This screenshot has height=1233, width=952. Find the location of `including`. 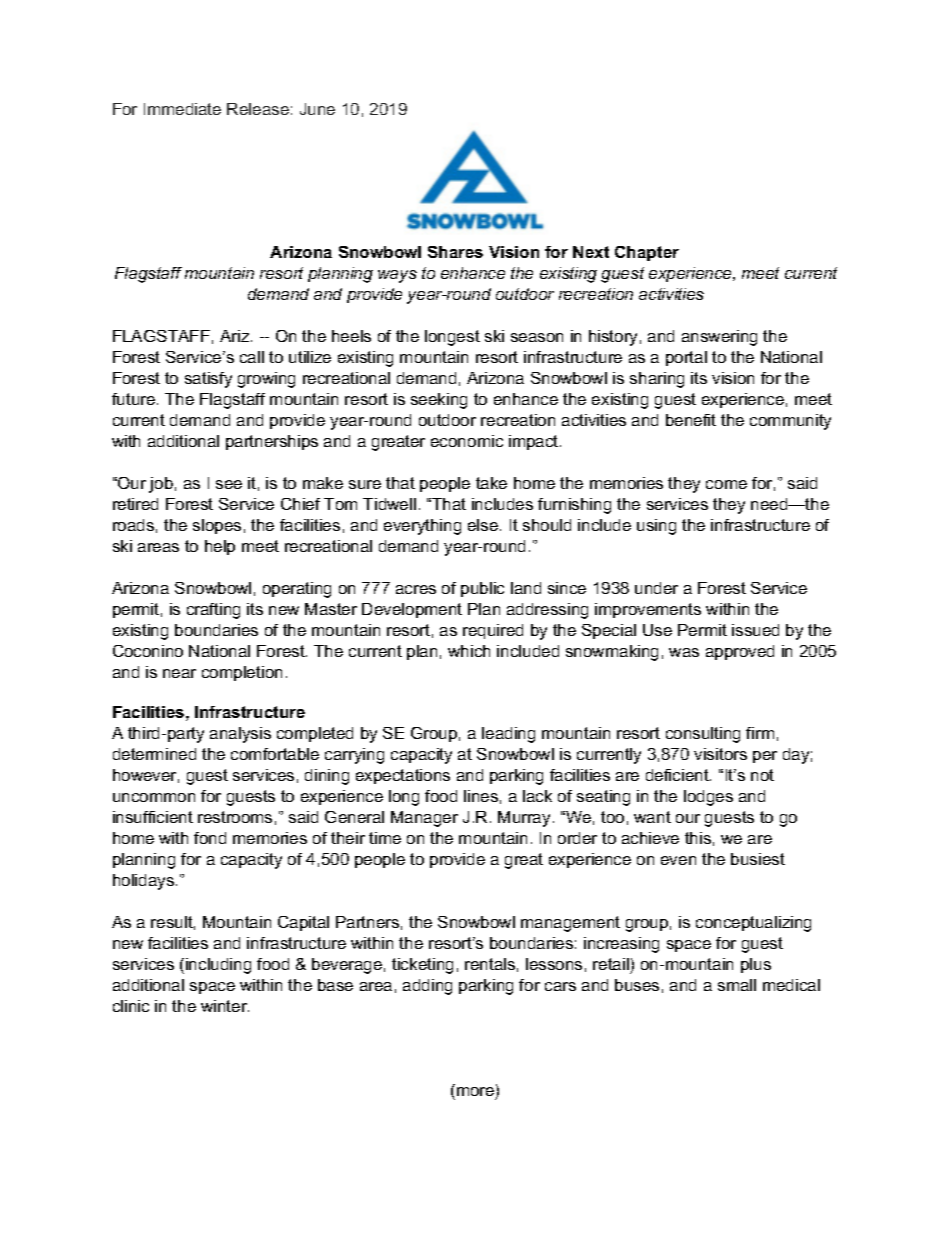

including is located at coordinates (218, 966).
